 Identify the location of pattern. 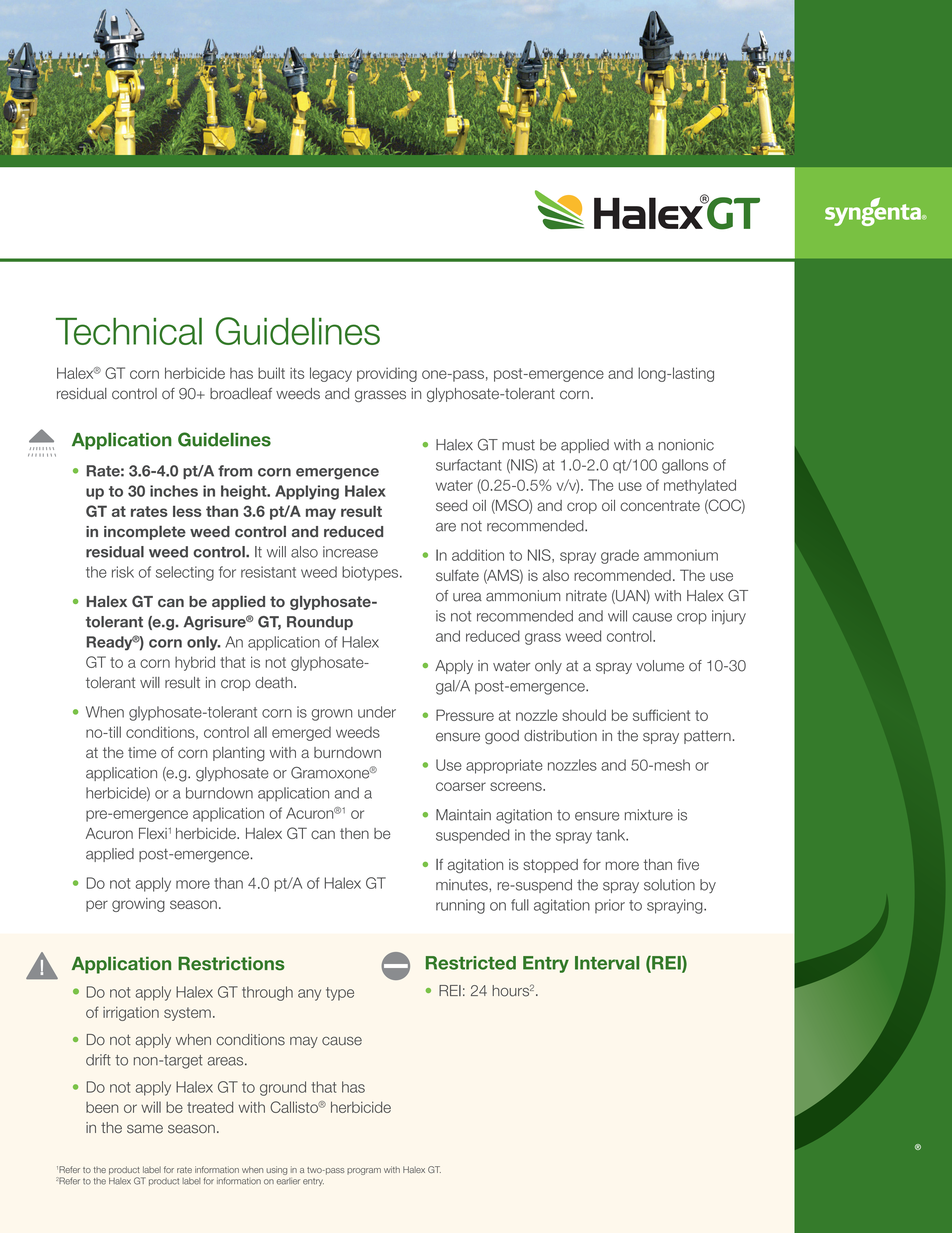
(707, 737).
